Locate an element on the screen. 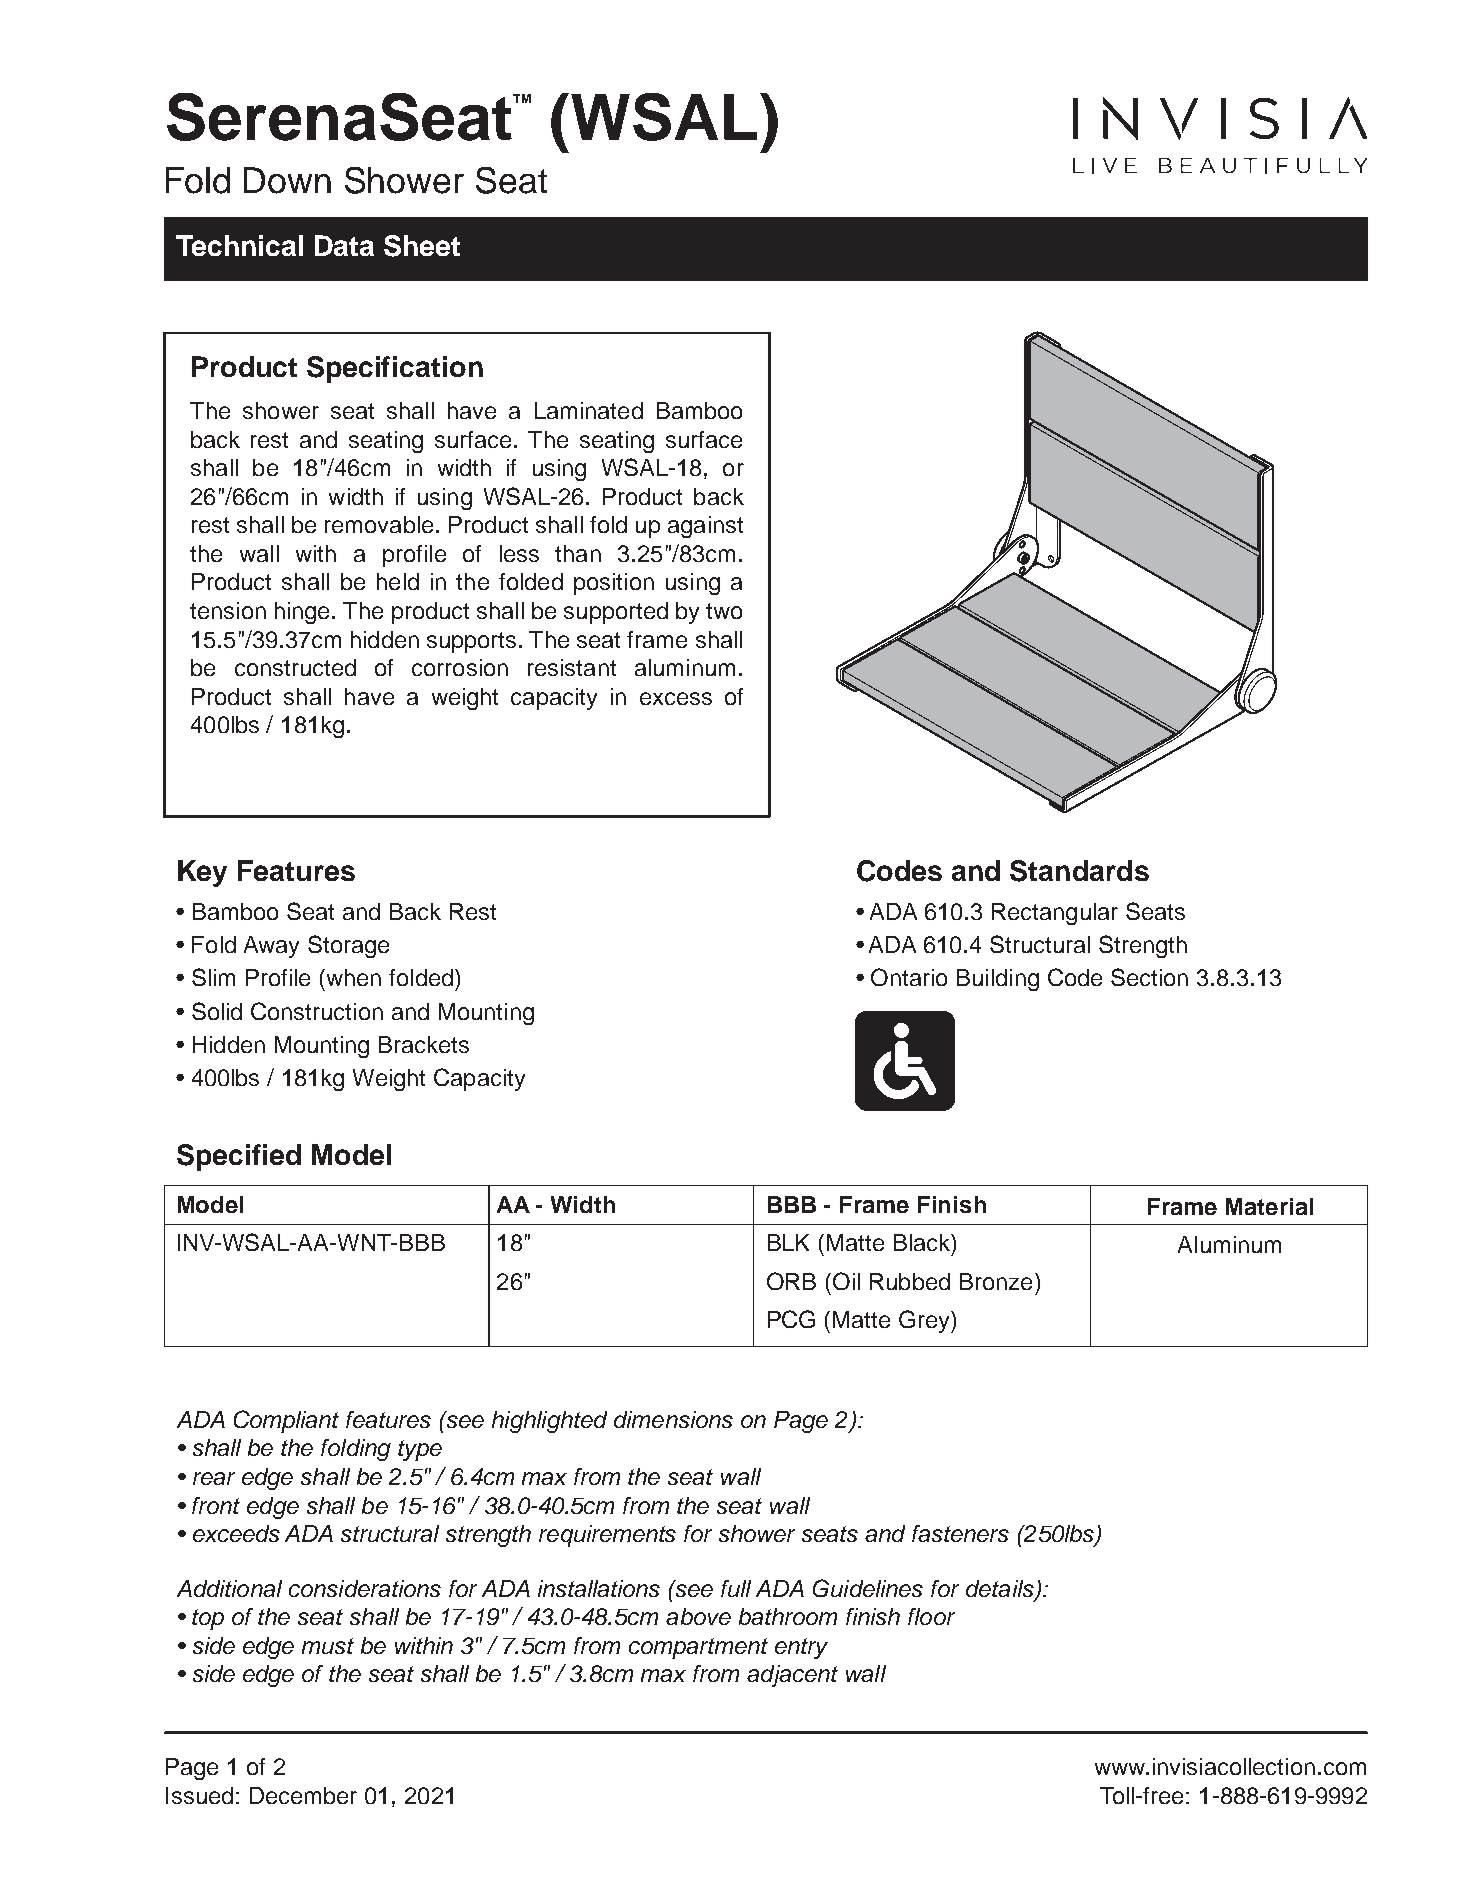 This screenshot has width=1458, height=1887. Laminated is located at coordinates (589, 410).
